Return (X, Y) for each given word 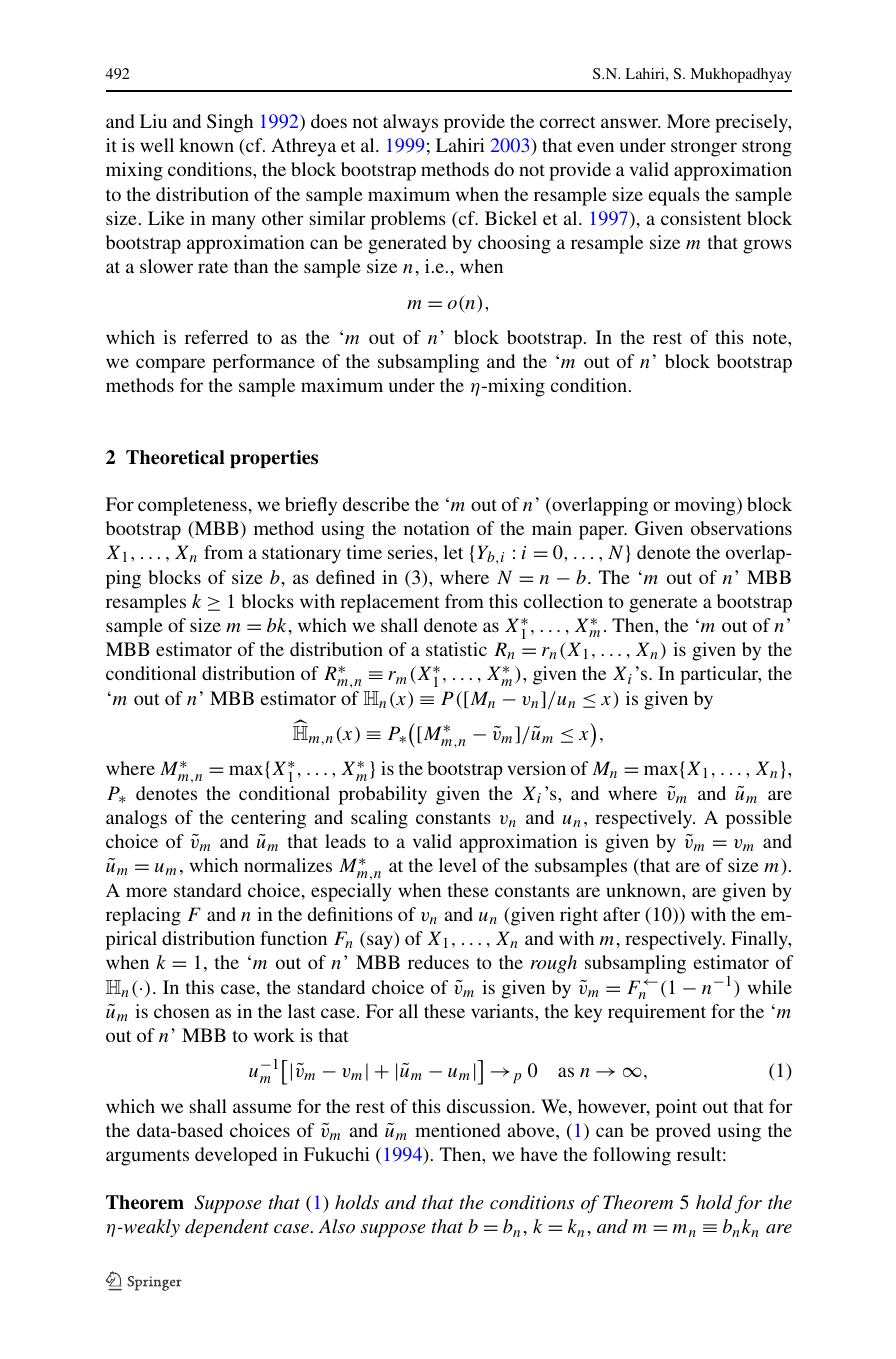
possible (759, 819)
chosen (182, 1011)
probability (383, 795)
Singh (230, 123)
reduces (438, 962)
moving (706, 506)
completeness (192, 506)
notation (437, 528)
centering (268, 819)
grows (767, 246)
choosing (514, 244)
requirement (657, 1013)
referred (216, 337)
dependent (227, 1228)
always (410, 123)
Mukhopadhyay (741, 75)
